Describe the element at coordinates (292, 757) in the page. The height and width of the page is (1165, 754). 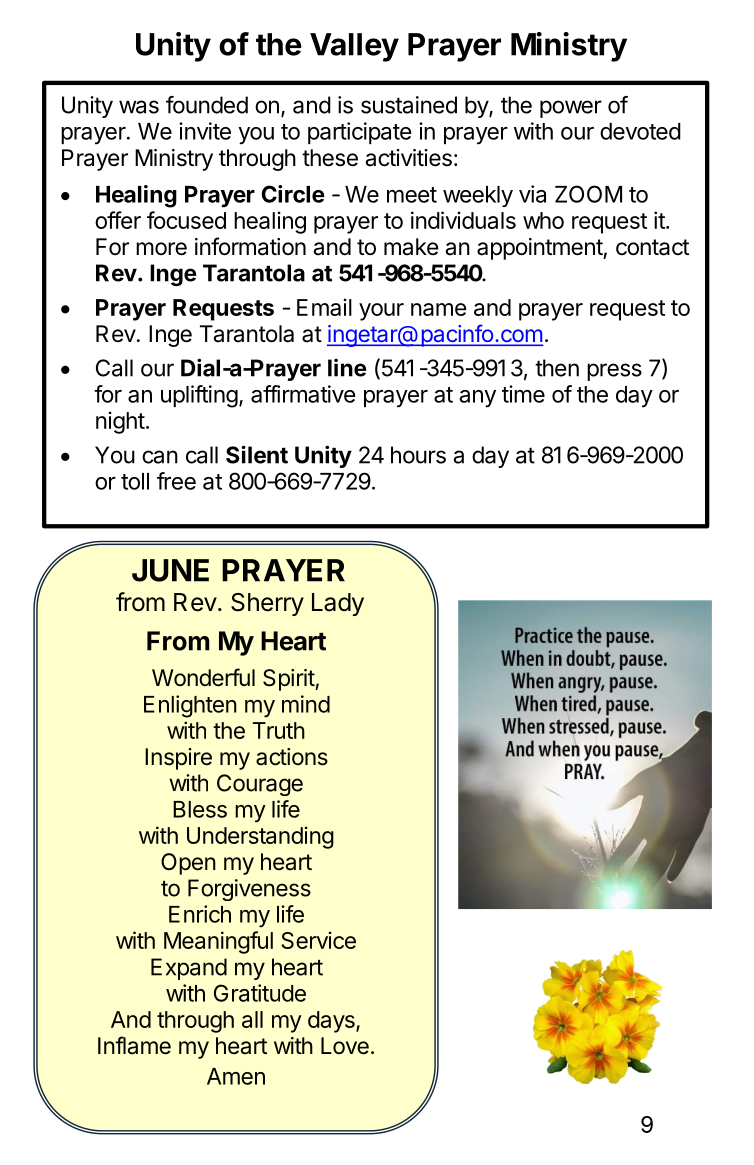
I see `actions` at that location.
